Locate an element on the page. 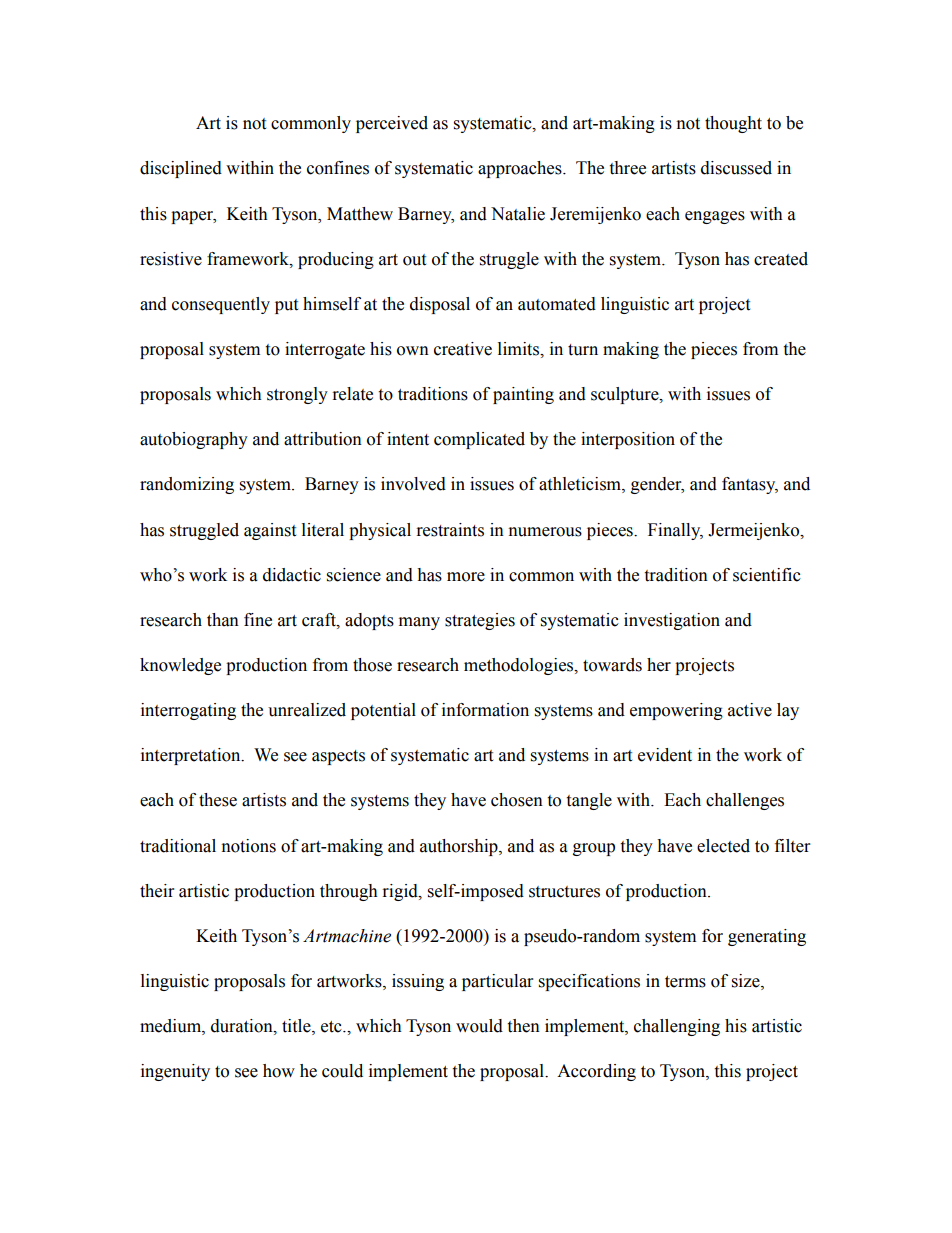 Image resolution: width=952 pixels, height=1233 pixels. disciplined is located at coordinates (181, 169).
